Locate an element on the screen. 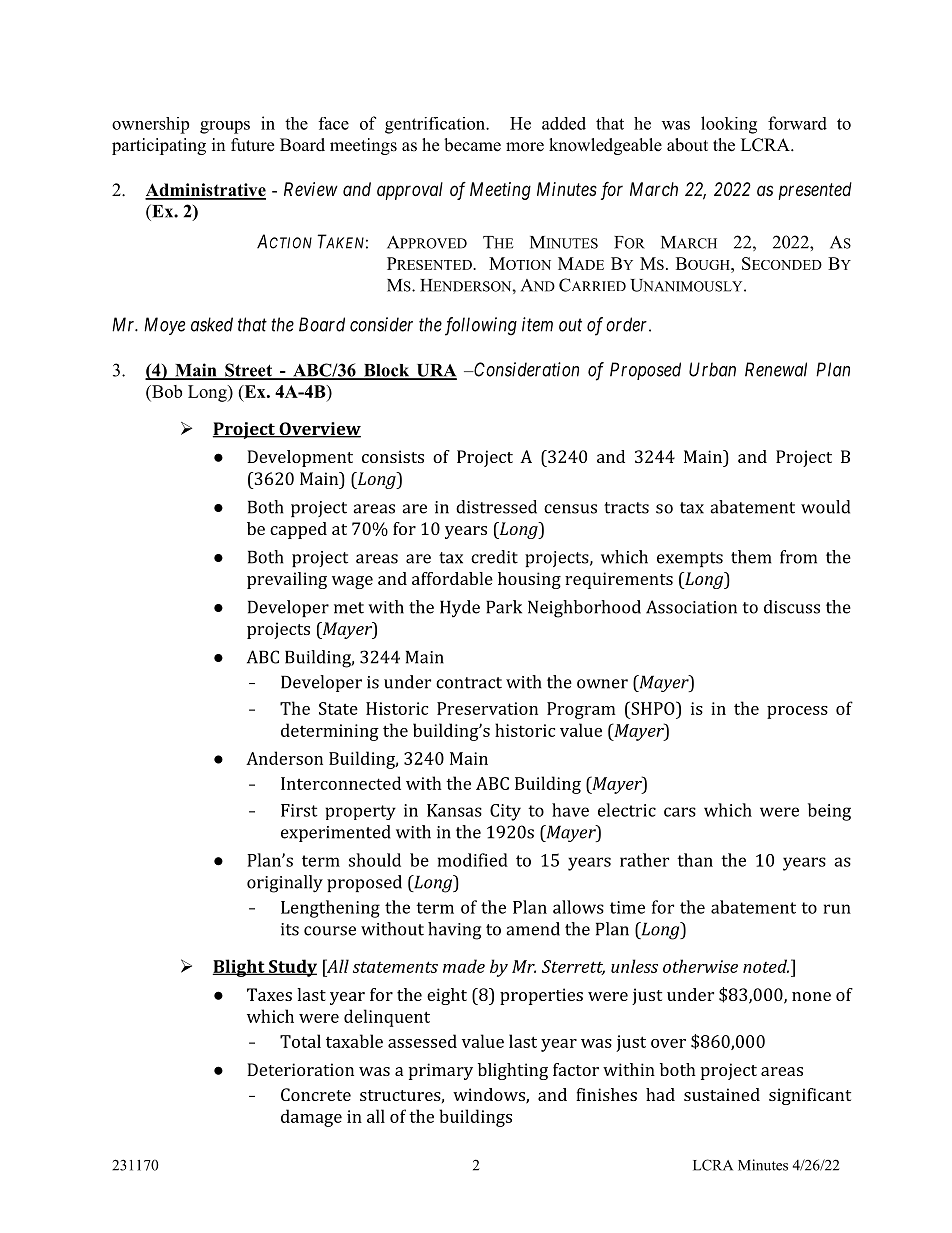 This screenshot has height=1233, width=952. looking is located at coordinates (729, 125).
